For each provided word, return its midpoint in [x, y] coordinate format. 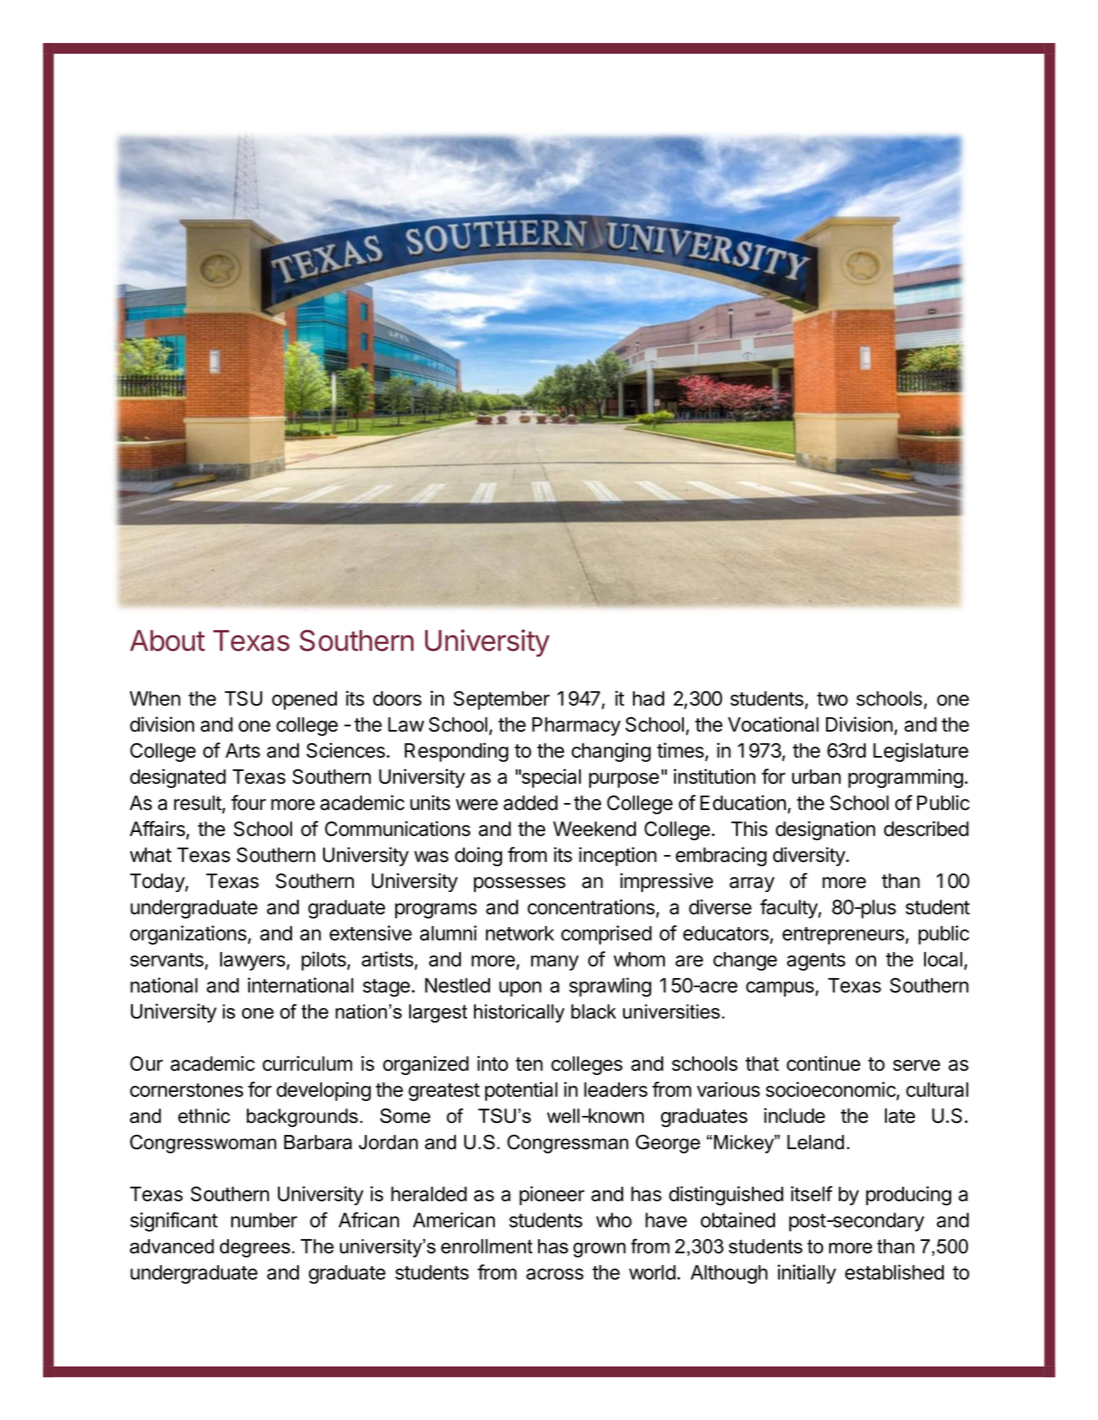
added [530, 803]
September [501, 700]
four [248, 803]
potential [521, 1091]
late [900, 1115]
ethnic [204, 1115]
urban [816, 776]
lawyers [252, 961]
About [167, 640]
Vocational [773, 724]
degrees [255, 1248]
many [555, 963]
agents [816, 962]
